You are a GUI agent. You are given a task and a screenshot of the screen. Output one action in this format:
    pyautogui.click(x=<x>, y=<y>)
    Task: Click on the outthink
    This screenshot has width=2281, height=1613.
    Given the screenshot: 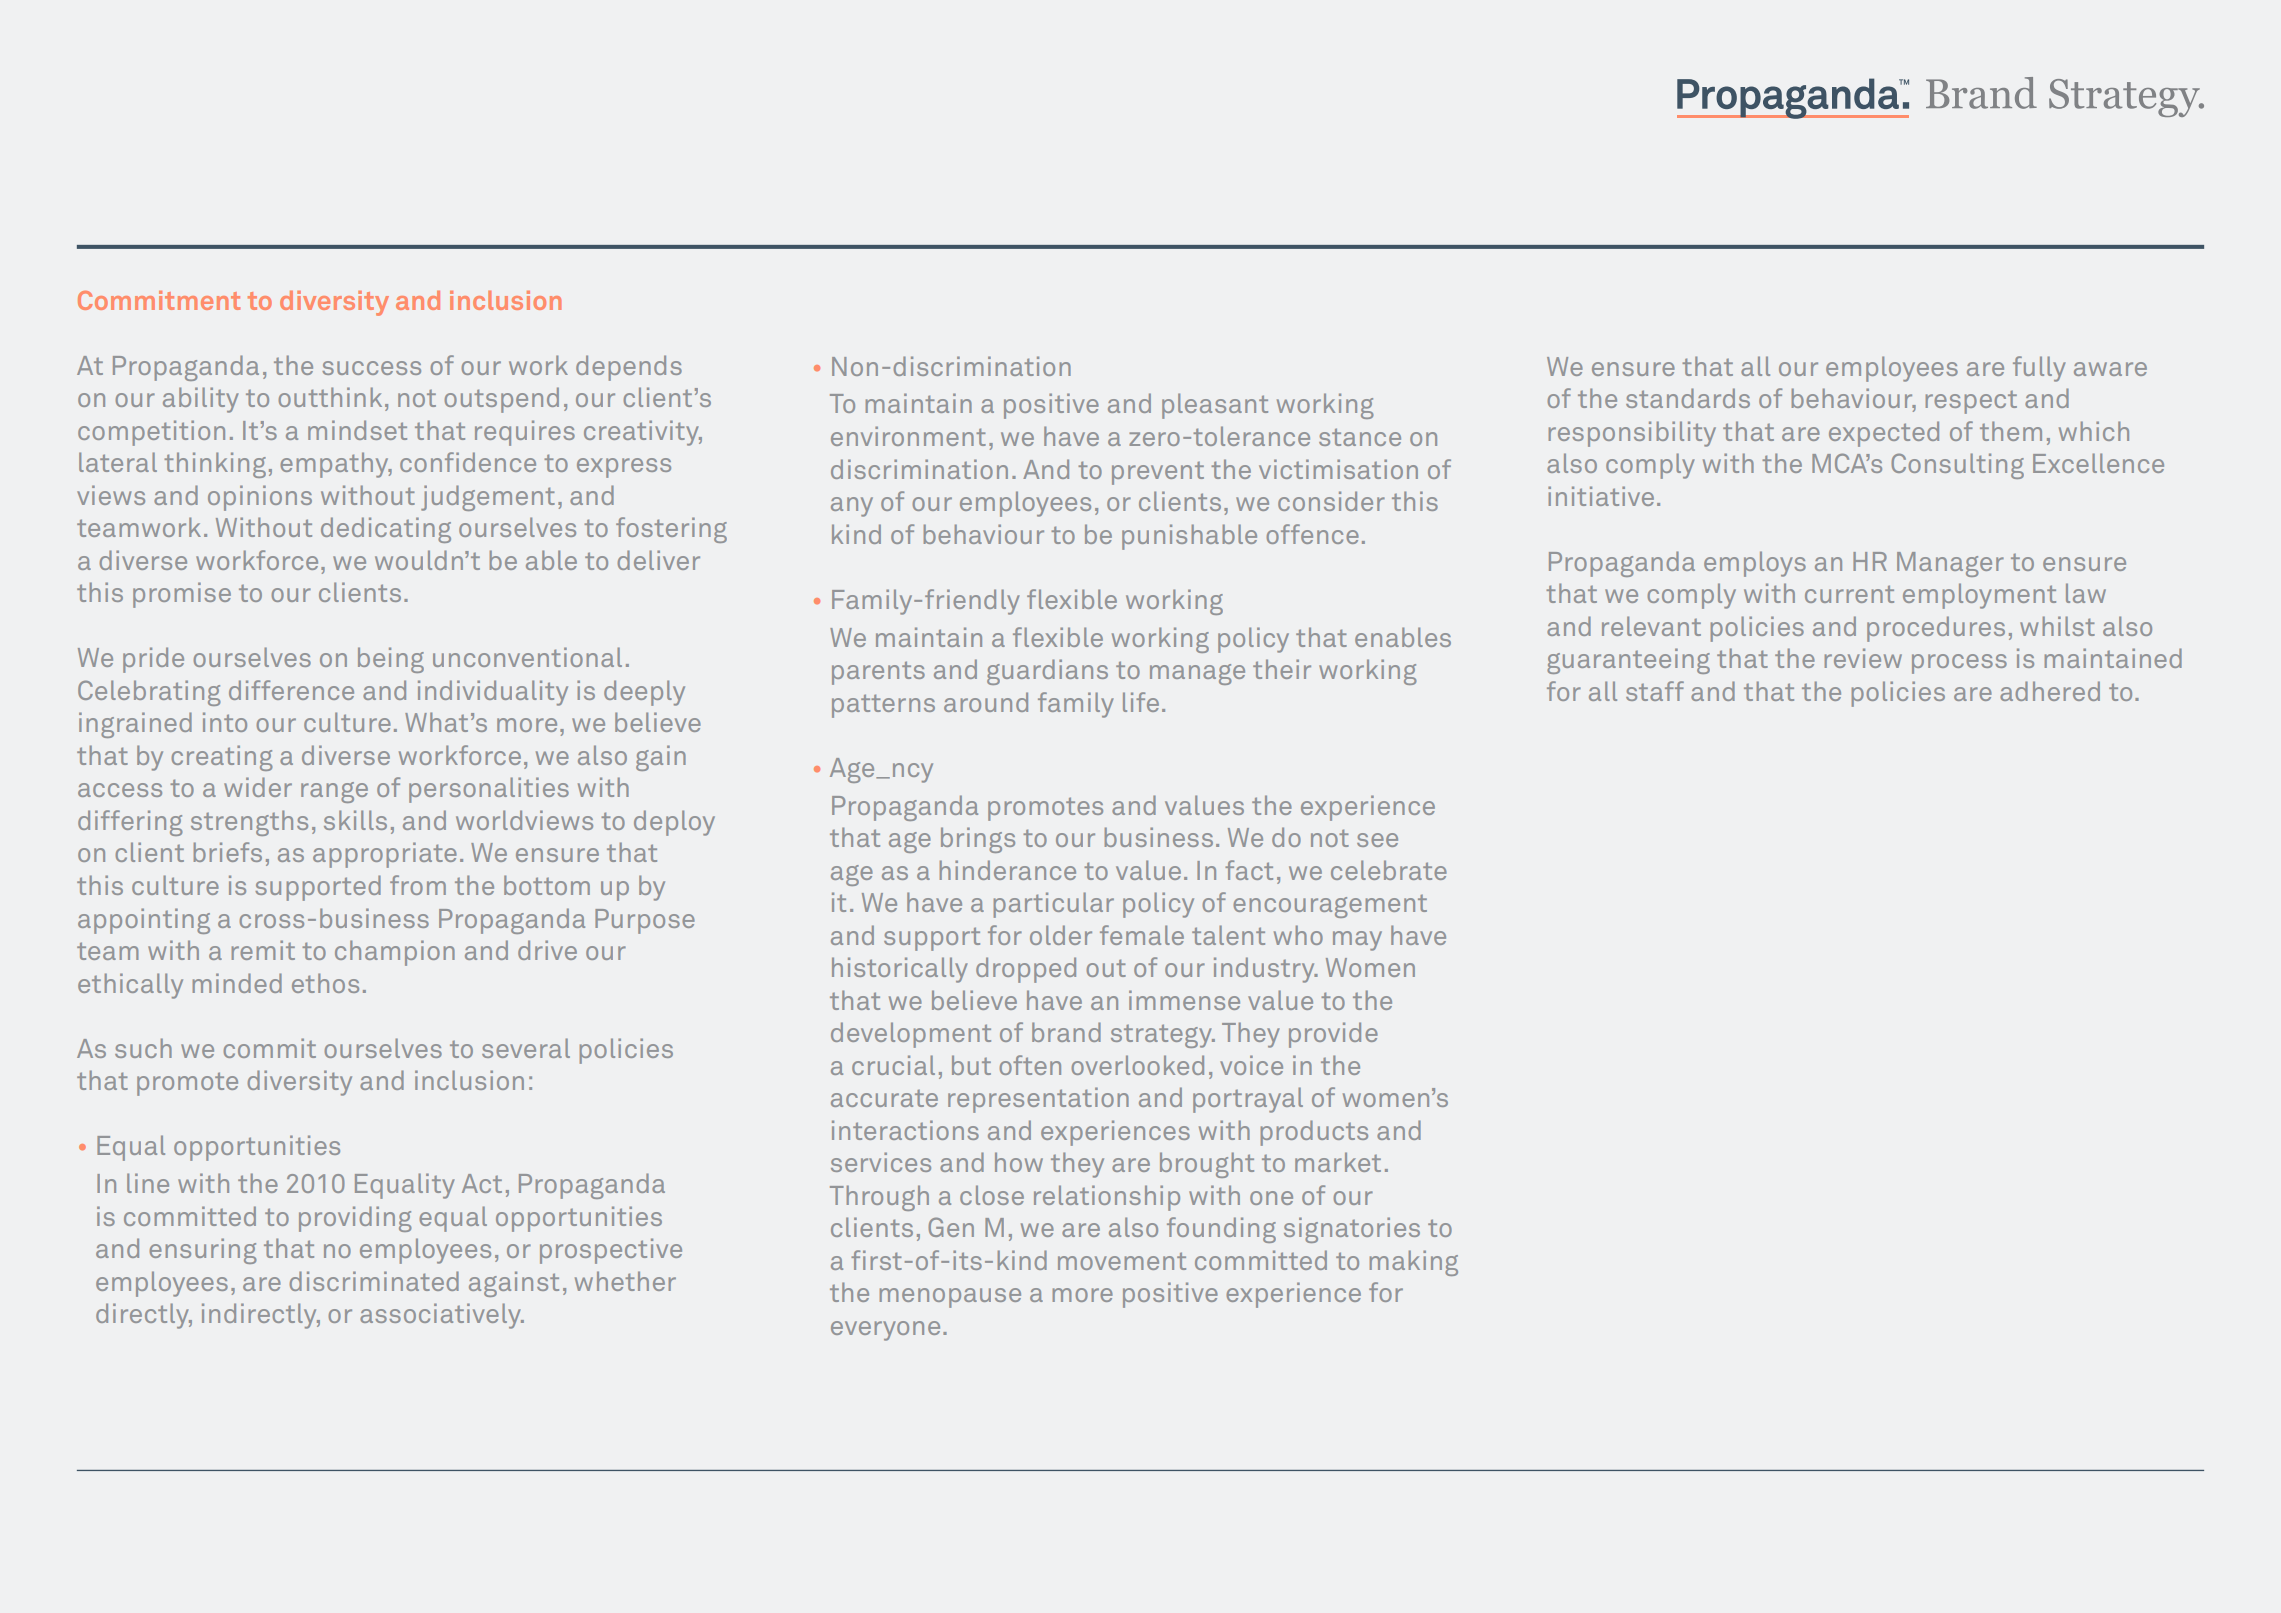 What is the action you would take?
    pyautogui.click(x=330, y=397)
